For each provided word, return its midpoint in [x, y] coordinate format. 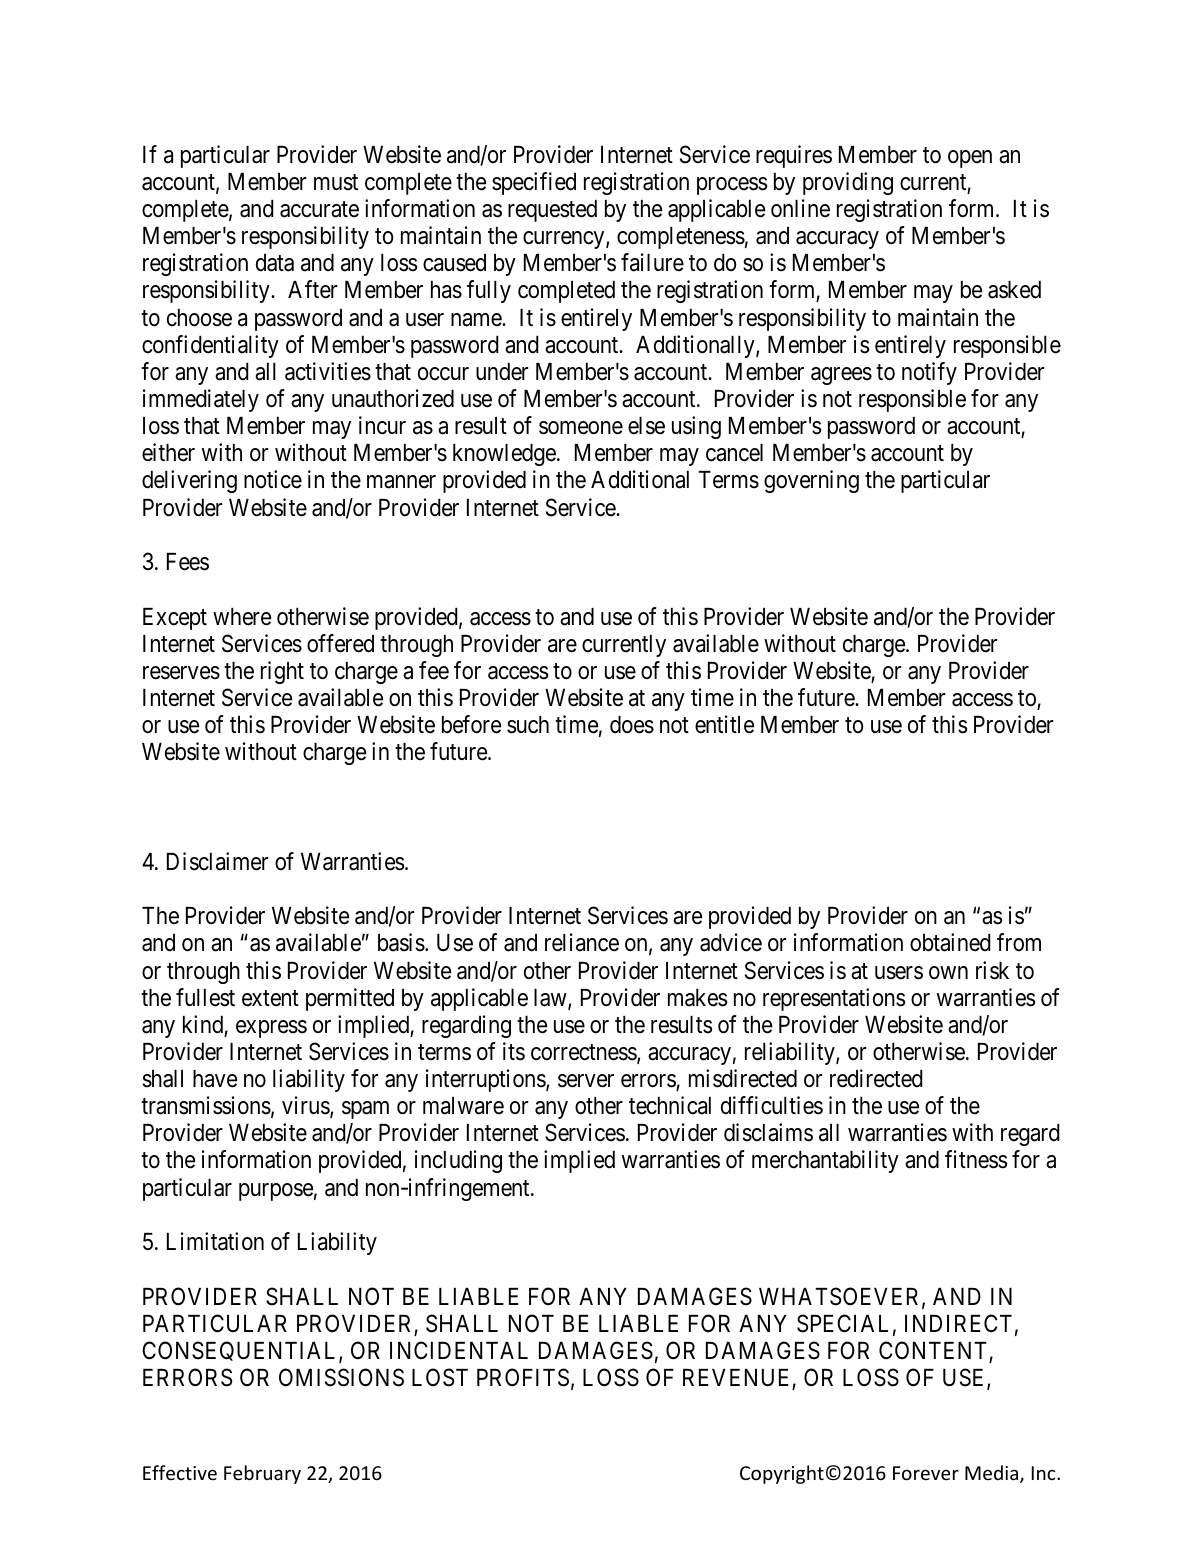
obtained [950, 942]
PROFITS [523, 1377]
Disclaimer [217, 861]
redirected [876, 1078]
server [586, 1081]
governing [811, 481]
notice [273, 479]
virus [306, 1106]
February [262, 1474]
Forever [926, 1473]
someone [581, 428]
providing [848, 183]
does [632, 725]
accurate [319, 209]
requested [552, 211]
